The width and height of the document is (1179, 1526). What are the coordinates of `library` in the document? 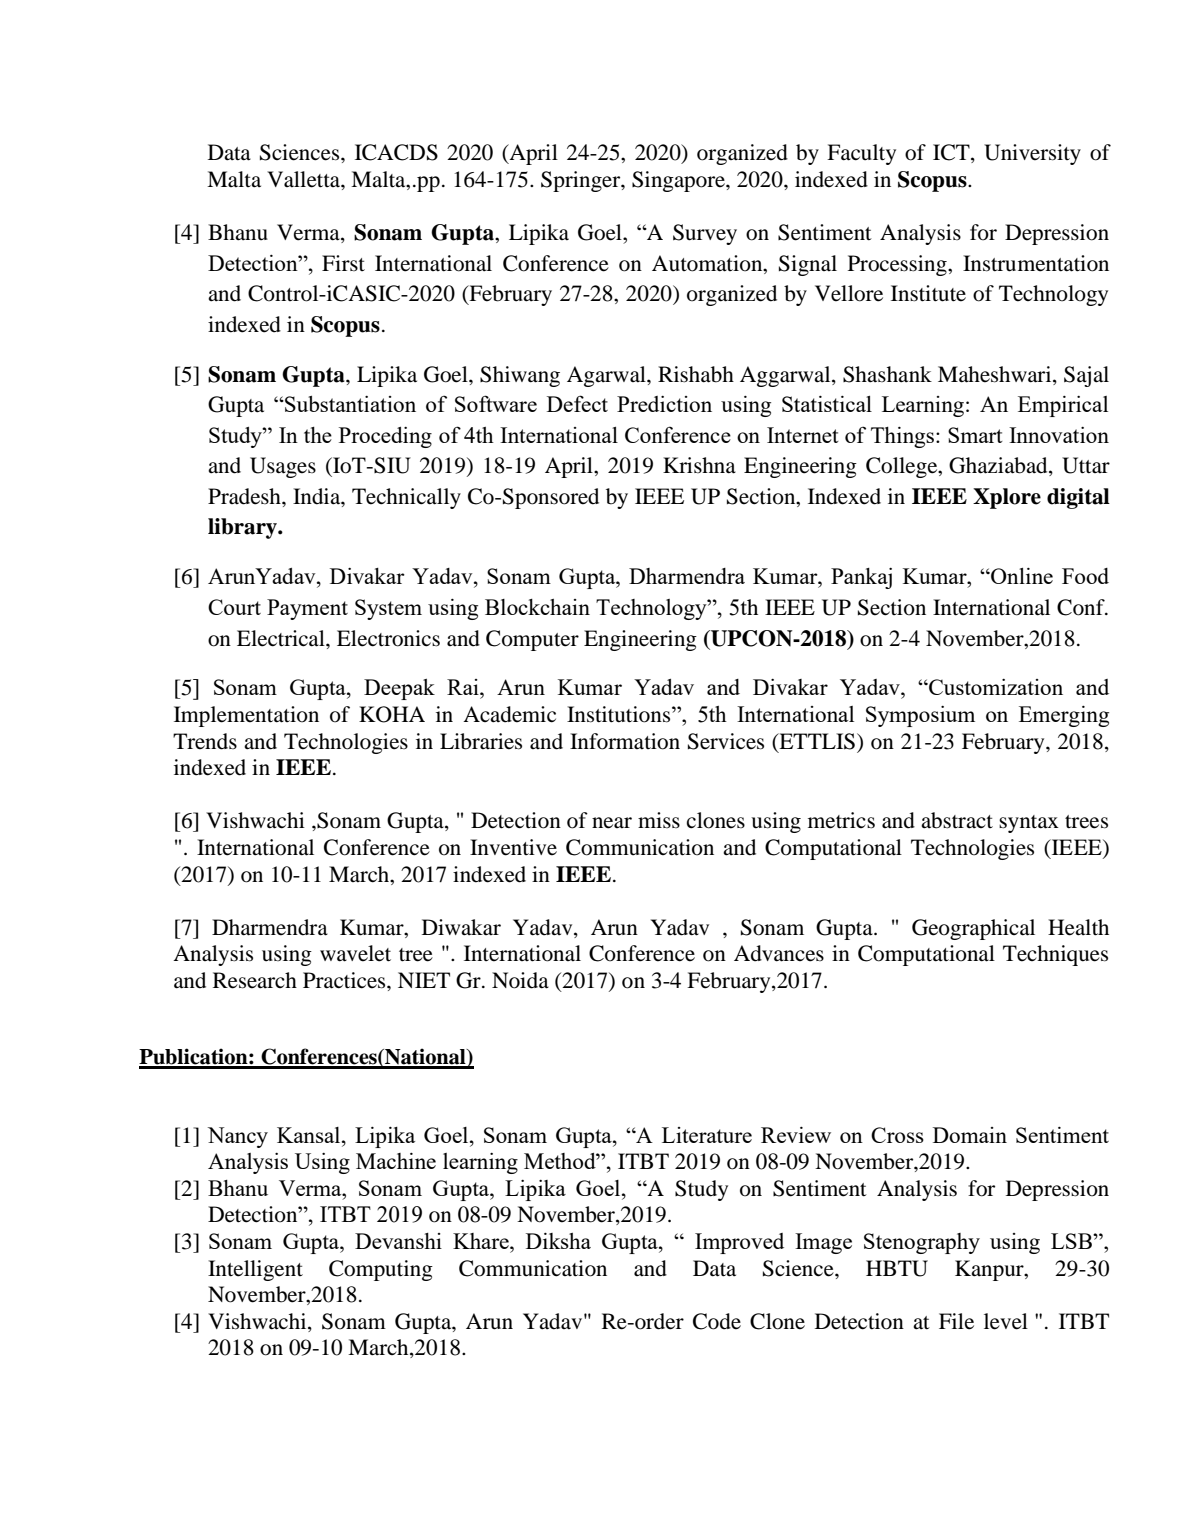 It's located at (243, 528).
